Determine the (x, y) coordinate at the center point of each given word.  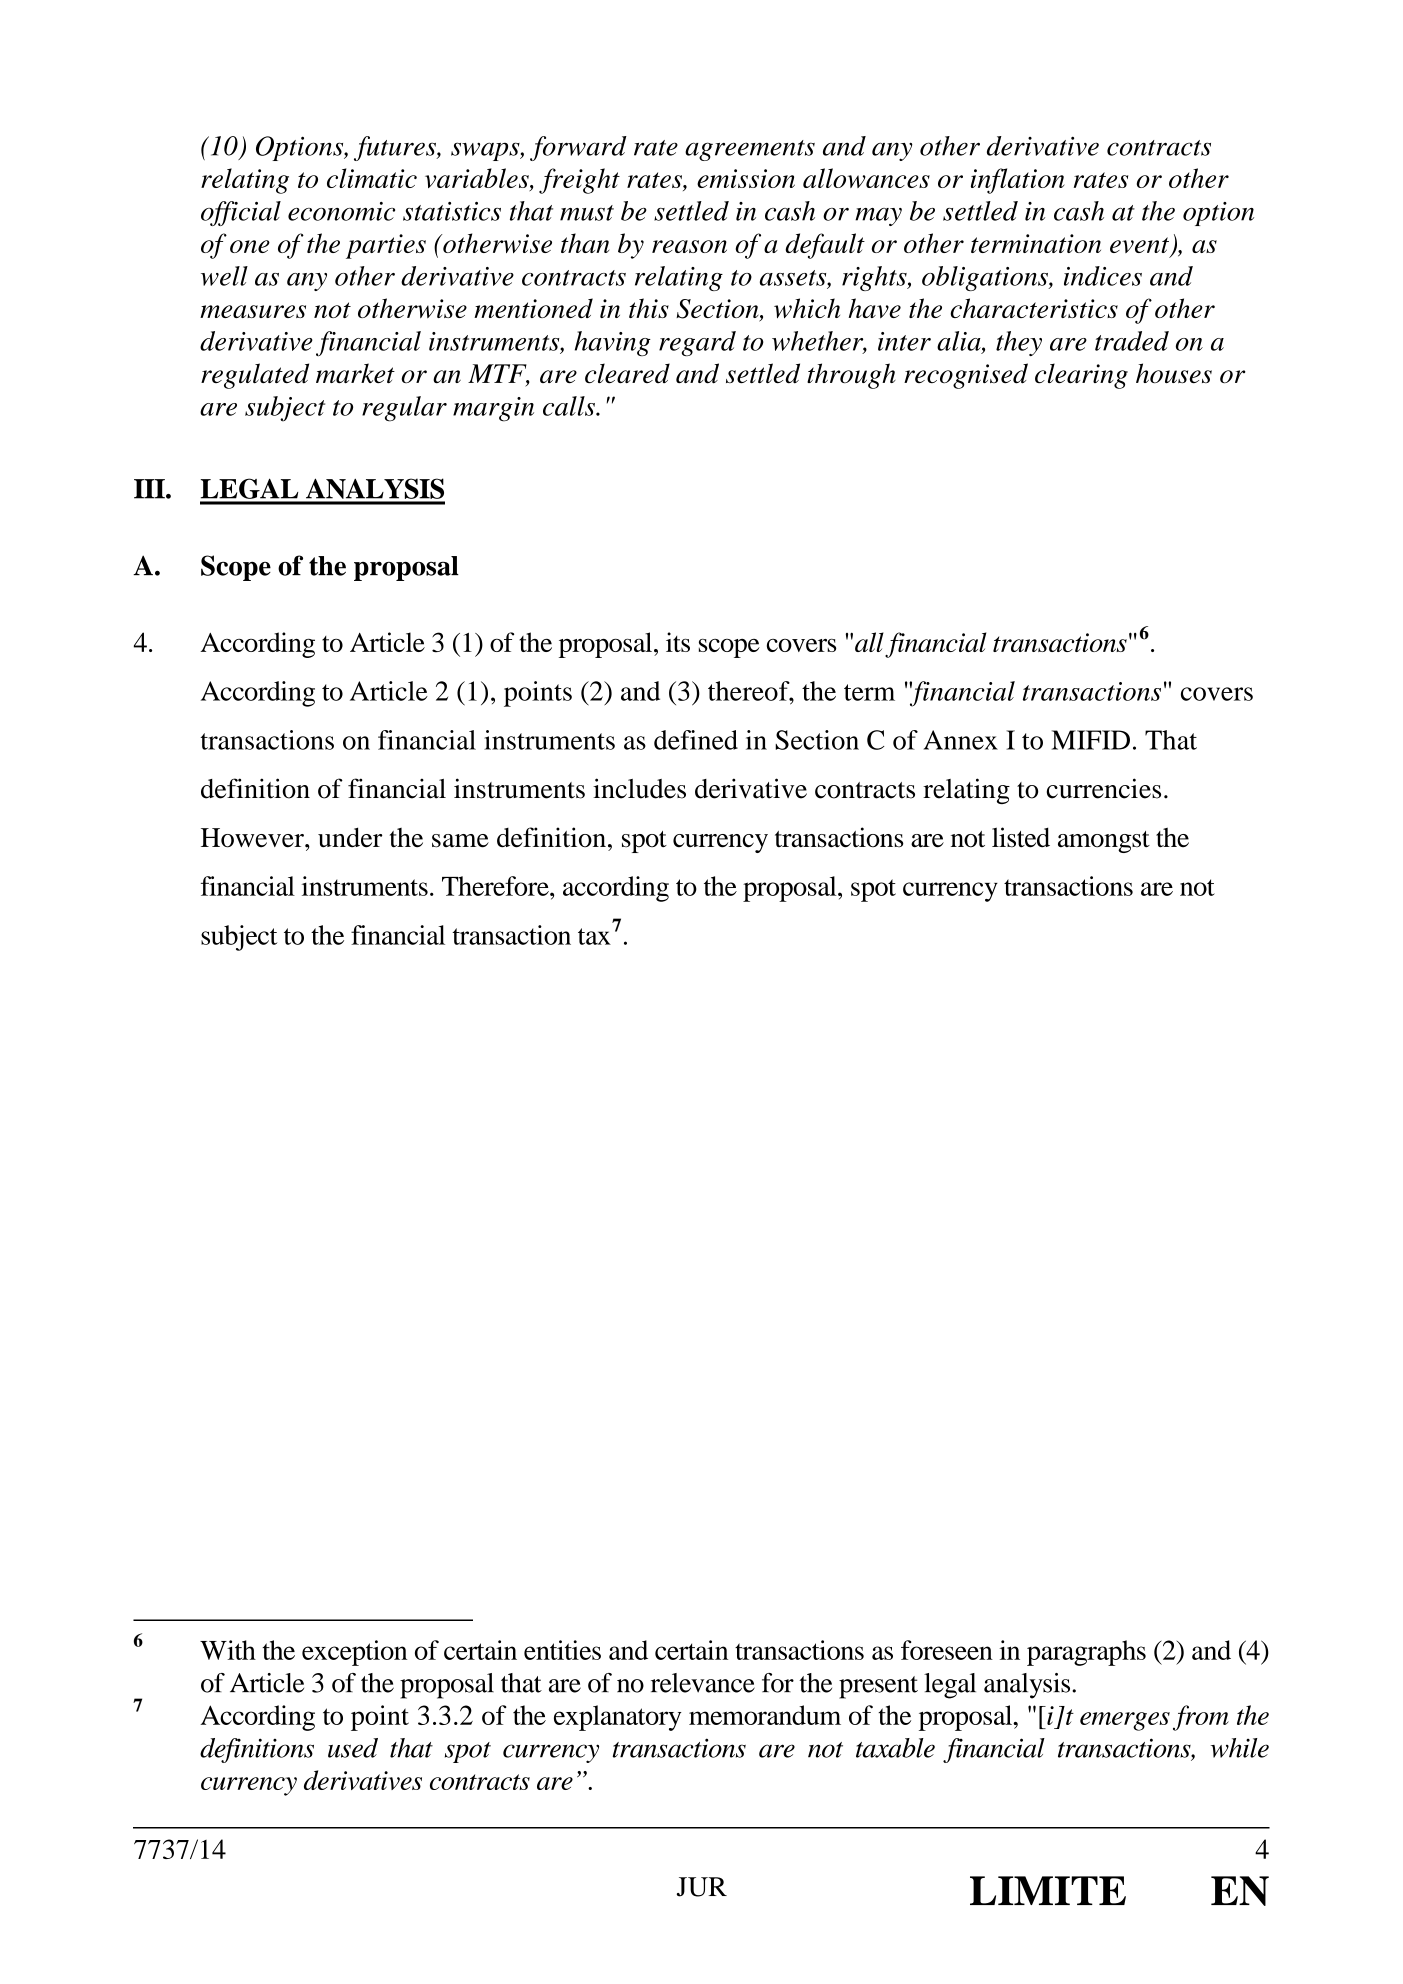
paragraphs (1086, 1653)
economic (341, 211)
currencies (1104, 788)
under (350, 837)
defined (696, 740)
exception (354, 1653)
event (1139, 245)
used (353, 1748)
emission (746, 178)
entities (562, 1650)
